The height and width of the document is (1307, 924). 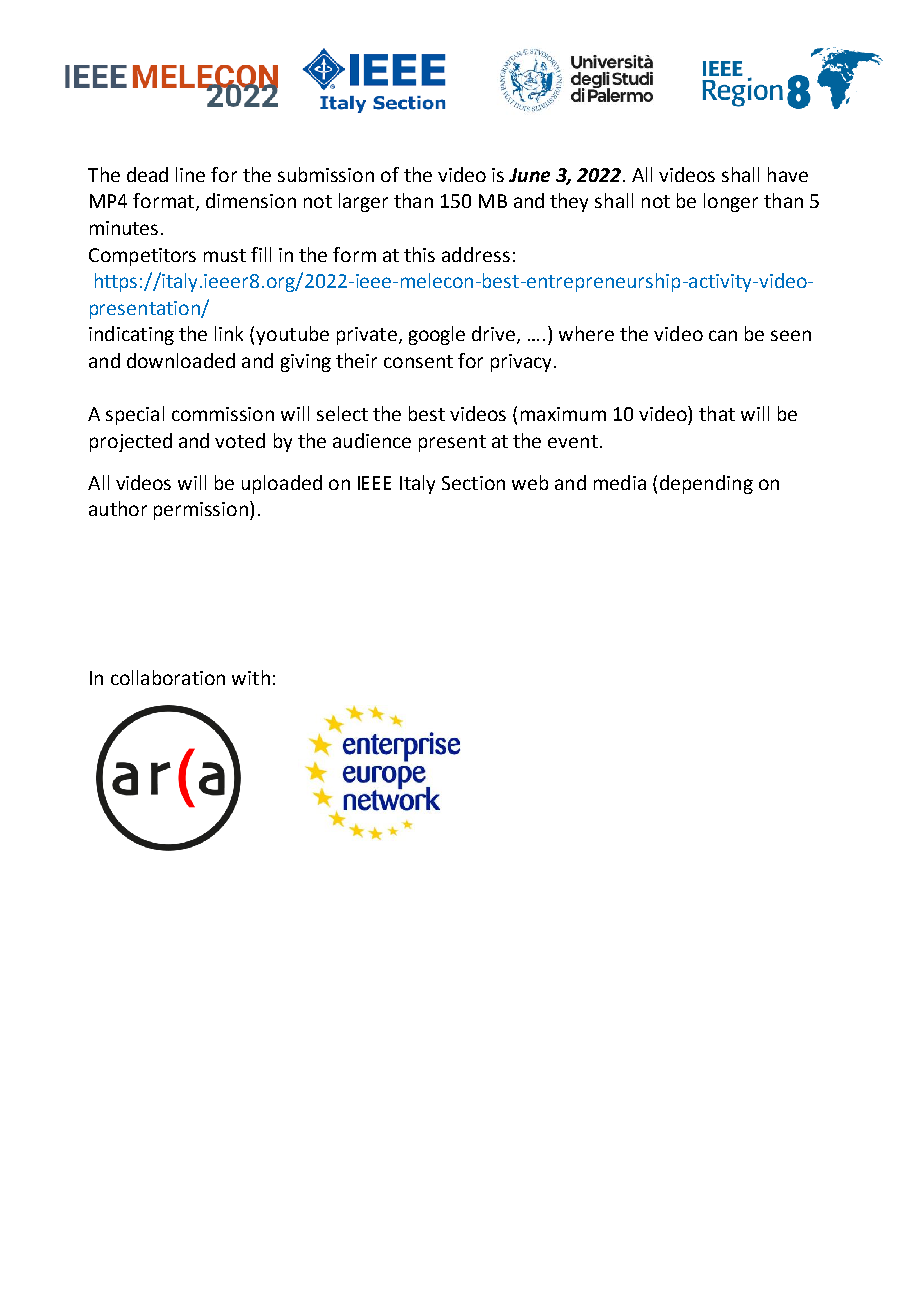 I want to click on that, so click(x=717, y=413).
